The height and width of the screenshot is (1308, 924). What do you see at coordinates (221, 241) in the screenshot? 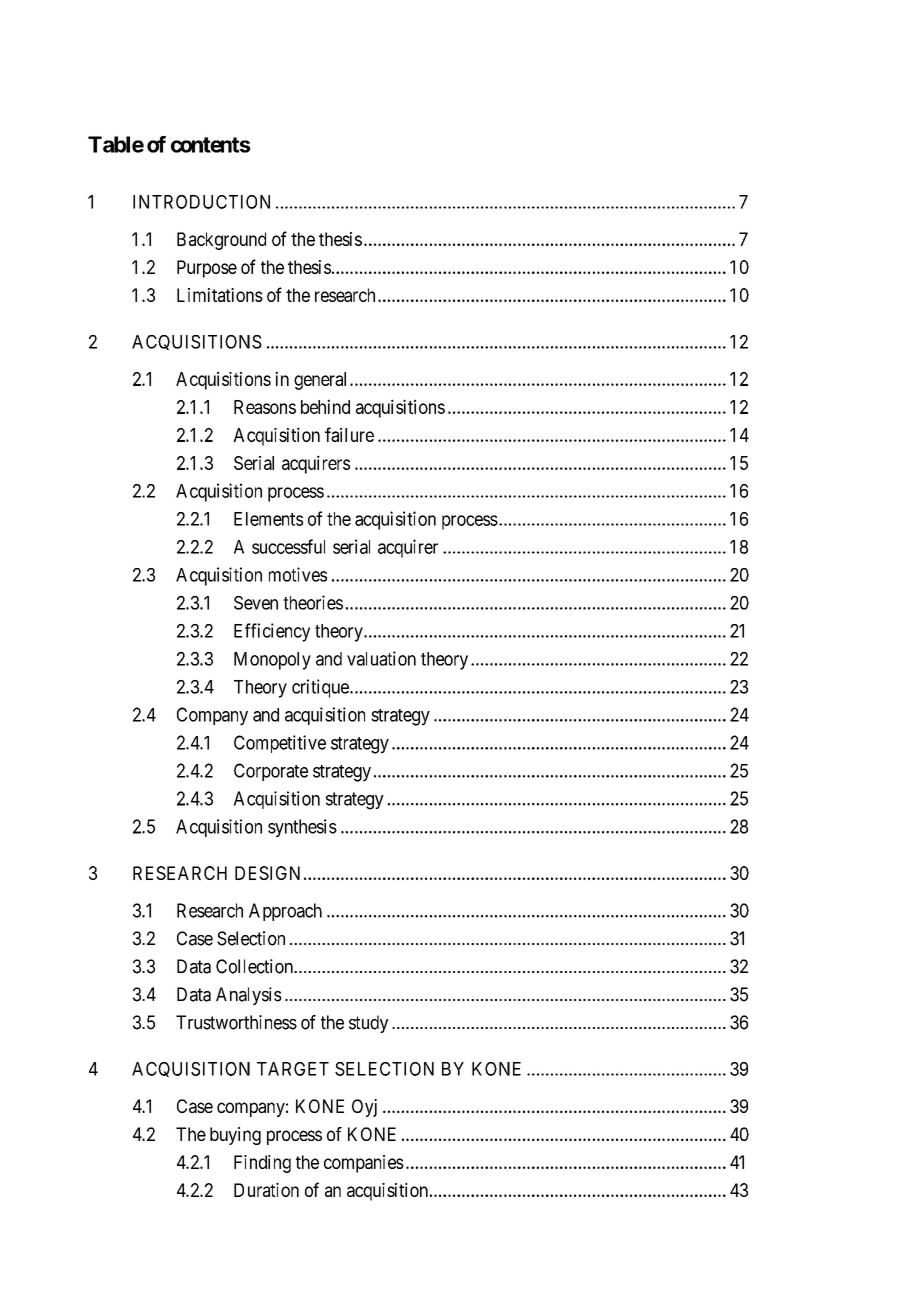
I see `Background` at bounding box center [221, 241].
